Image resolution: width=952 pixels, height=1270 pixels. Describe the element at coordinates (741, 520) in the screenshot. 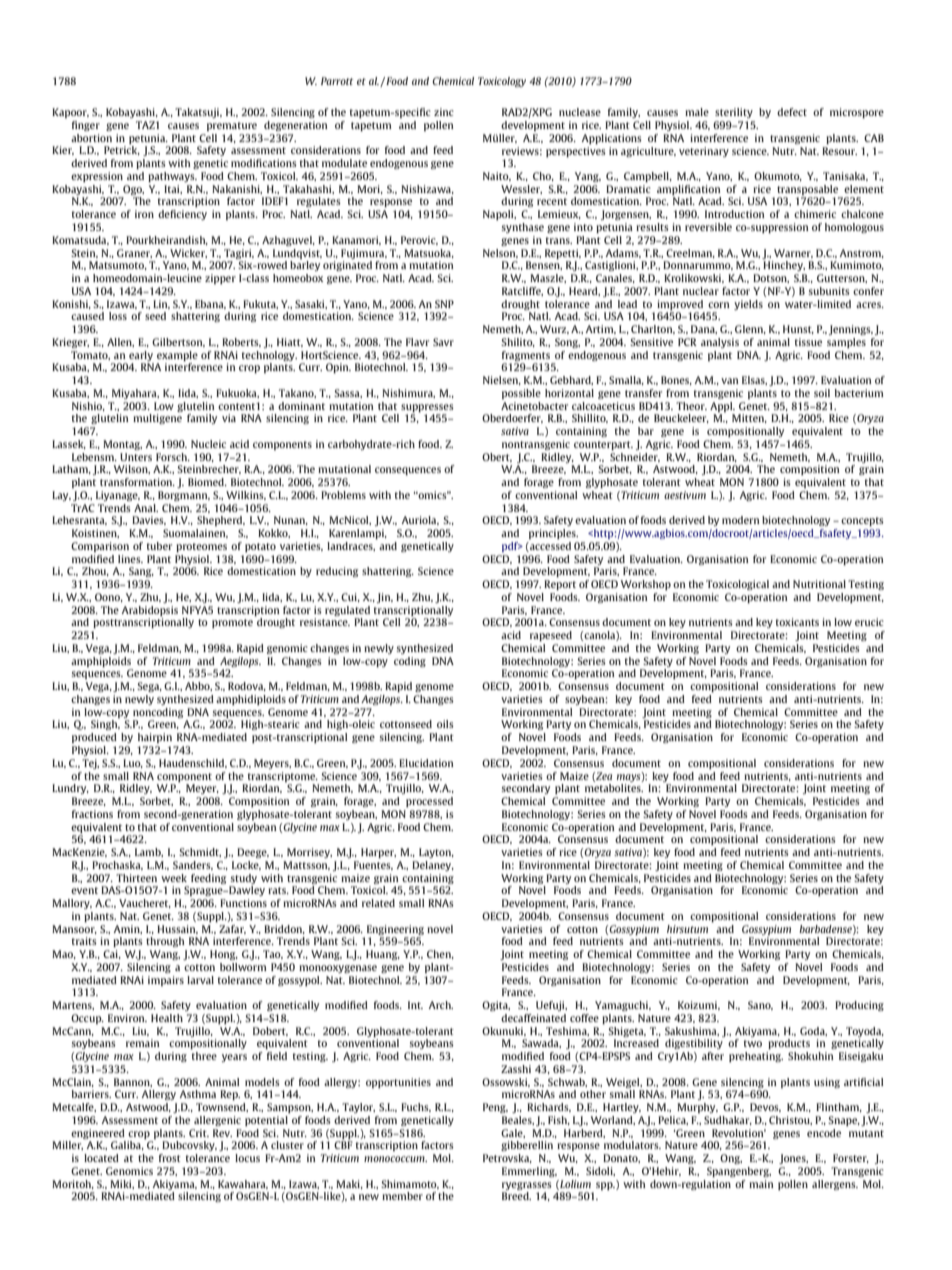

I see `modern` at that location.
